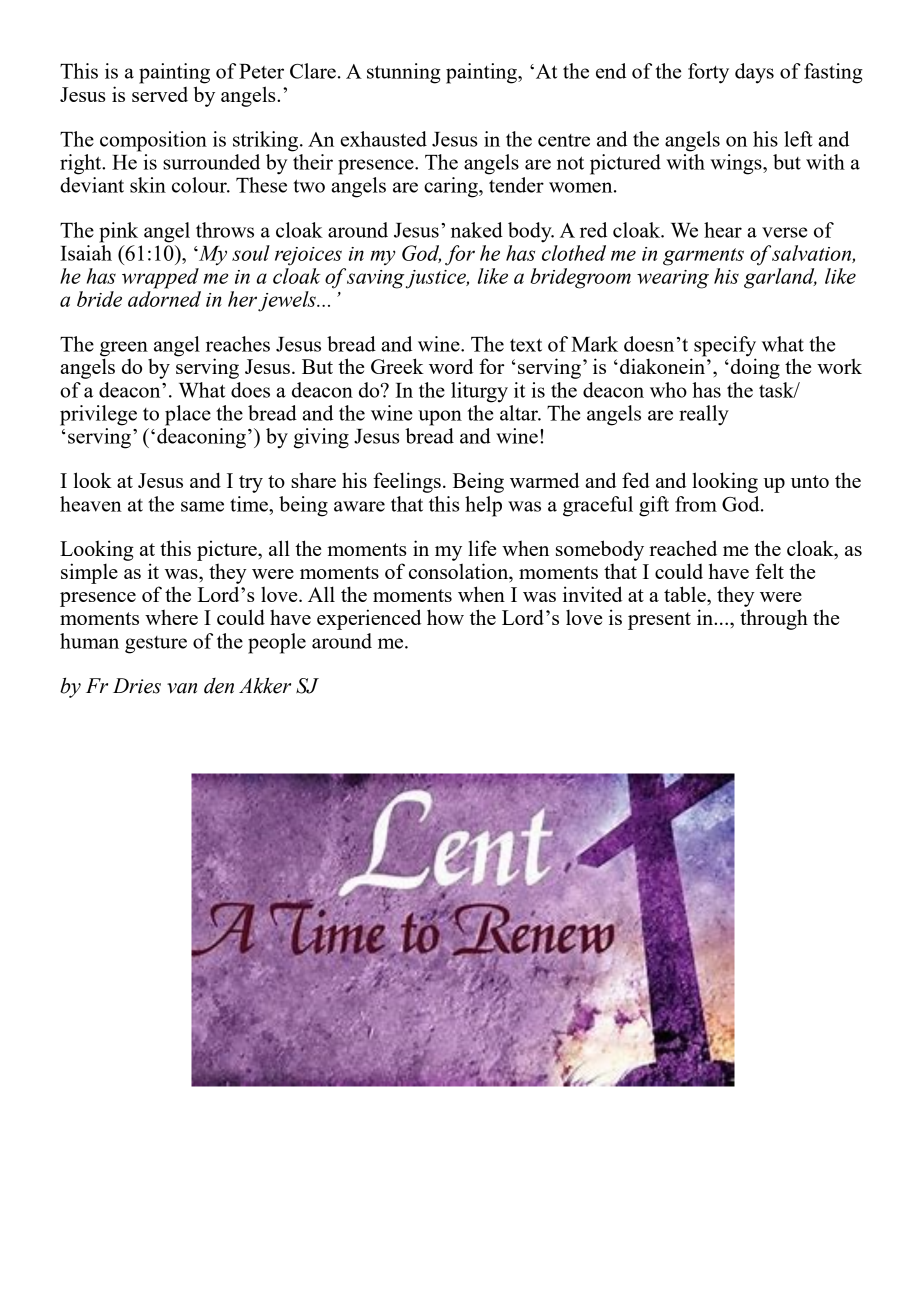 This screenshot has height=1308, width=924. Describe the element at coordinates (202, 506) in the screenshot. I see `same` at that location.
